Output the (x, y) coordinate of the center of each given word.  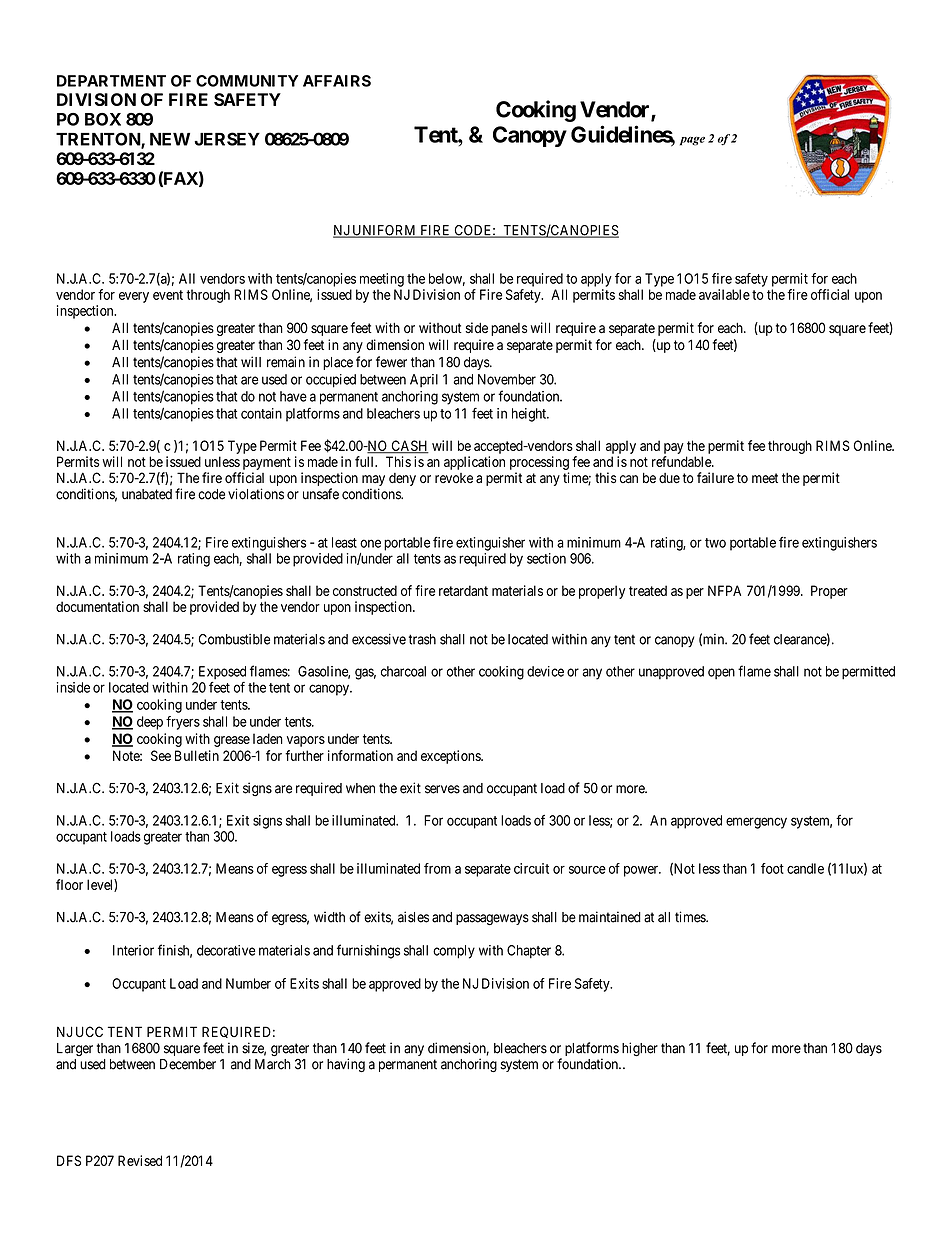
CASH (409, 447)
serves (442, 789)
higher (640, 1049)
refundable (682, 461)
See (161, 755)
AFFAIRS (337, 81)
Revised (140, 1160)
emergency (756, 823)
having (346, 1065)
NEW (170, 139)
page (692, 141)
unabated (147, 494)
